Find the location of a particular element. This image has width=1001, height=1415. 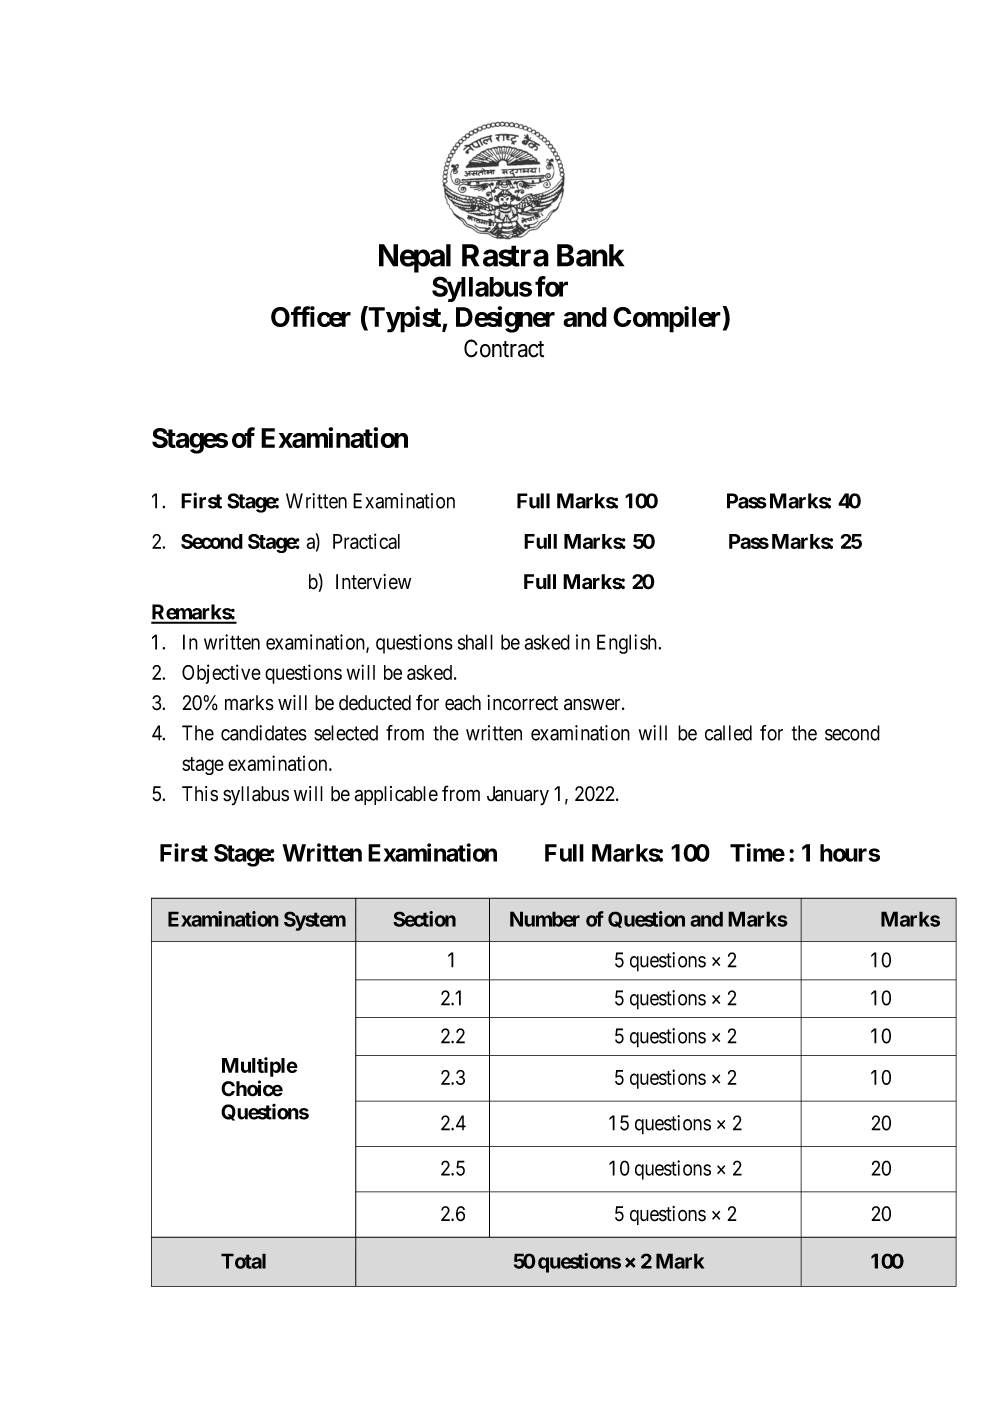

Designer is located at coordinates (505, 319).
